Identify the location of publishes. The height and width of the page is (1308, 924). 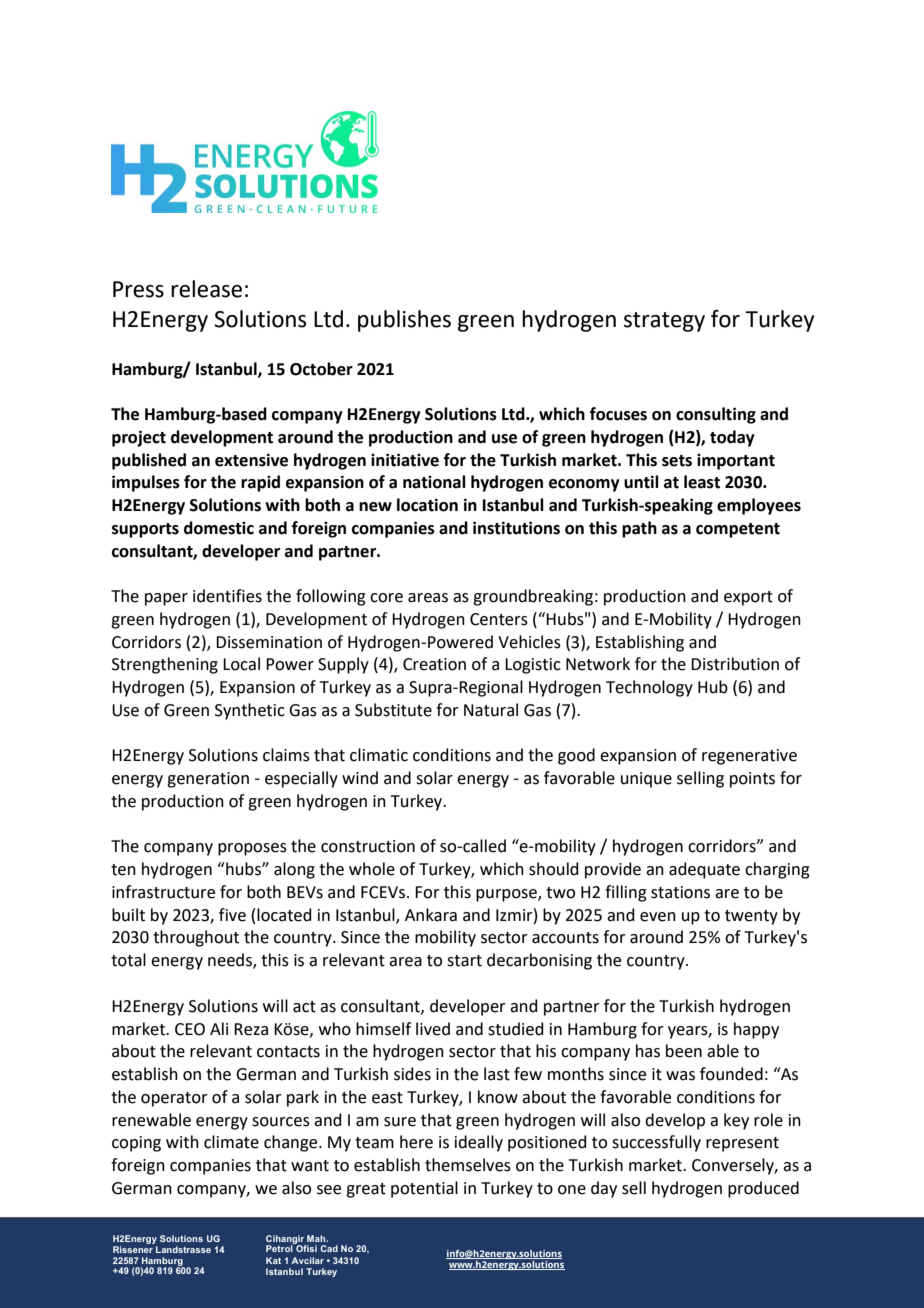
(404, 321).
